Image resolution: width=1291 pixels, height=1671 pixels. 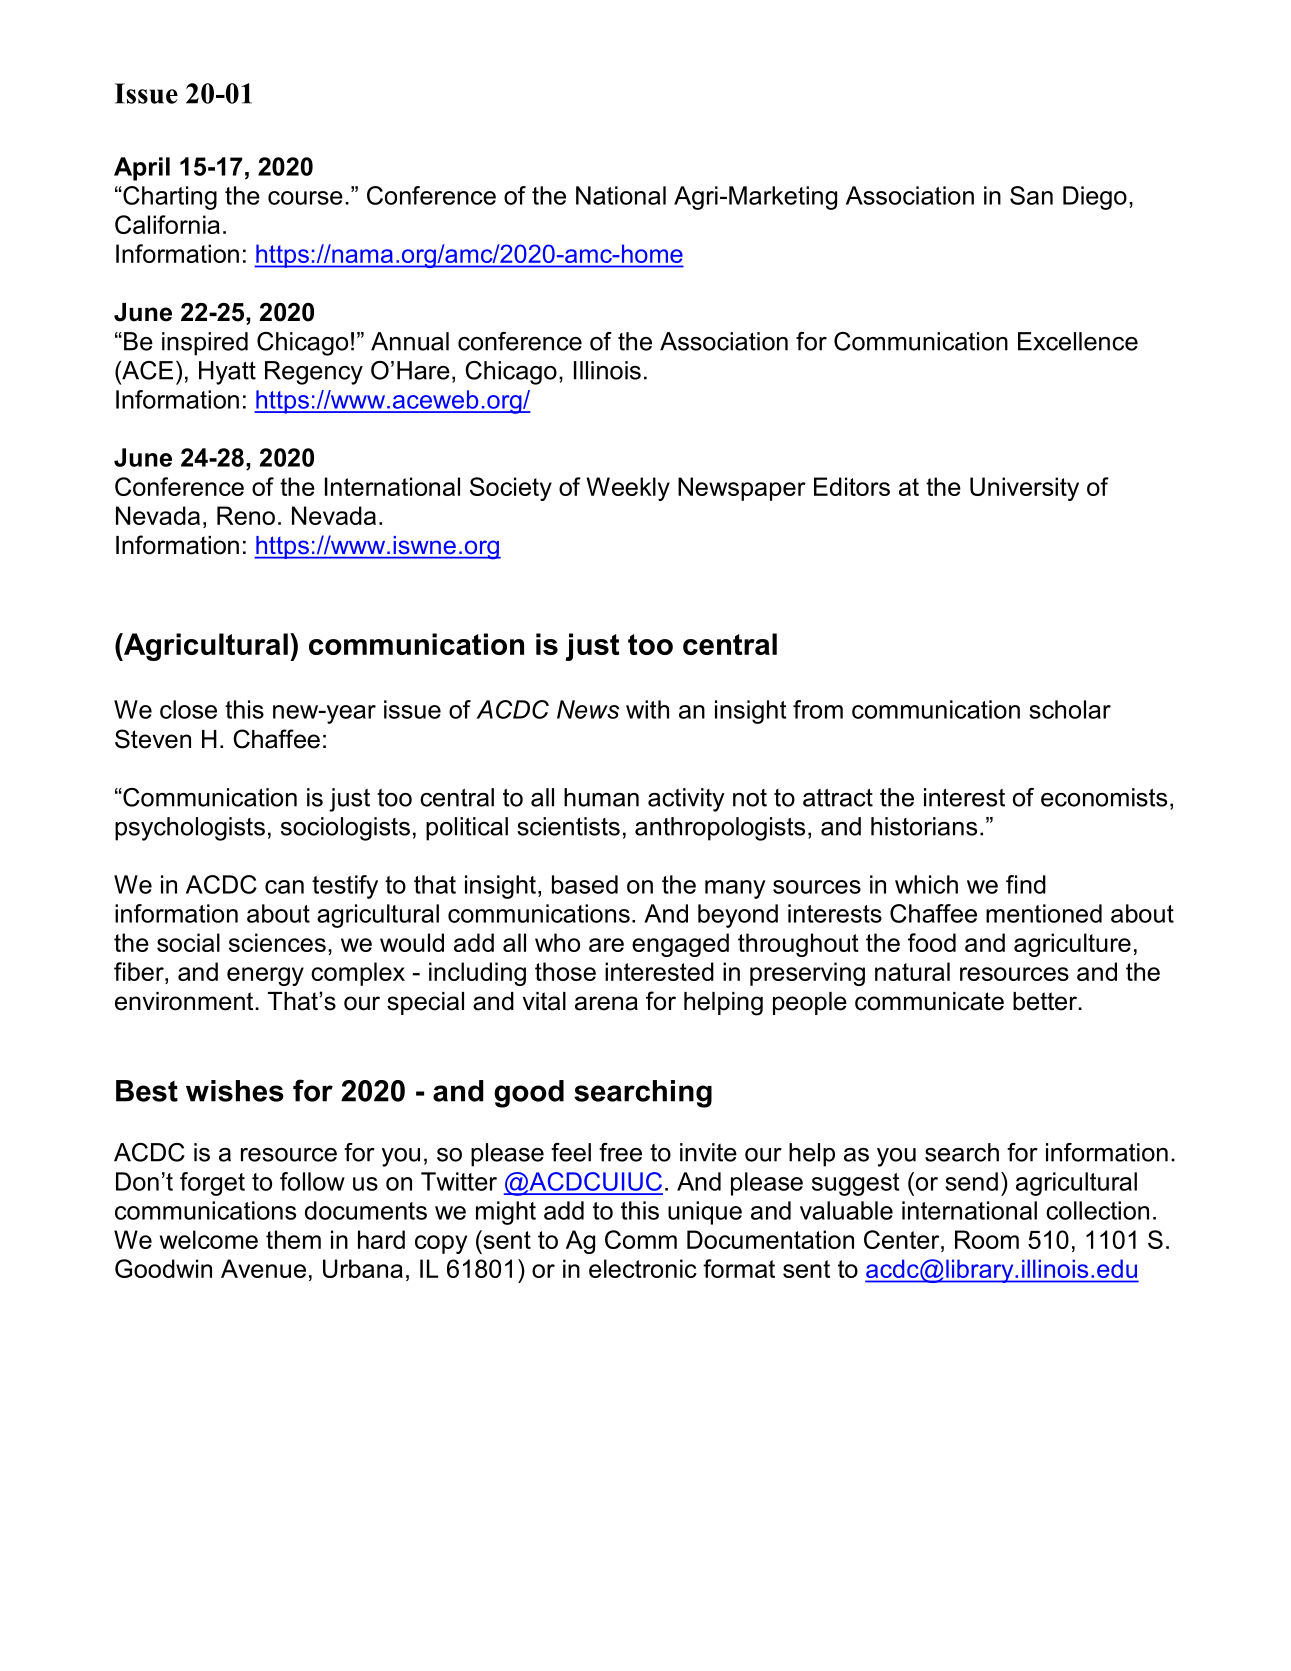 What do you see at coordinates (293, 1239) in the image?
I see `them` at bounding box center [293, 1239].
